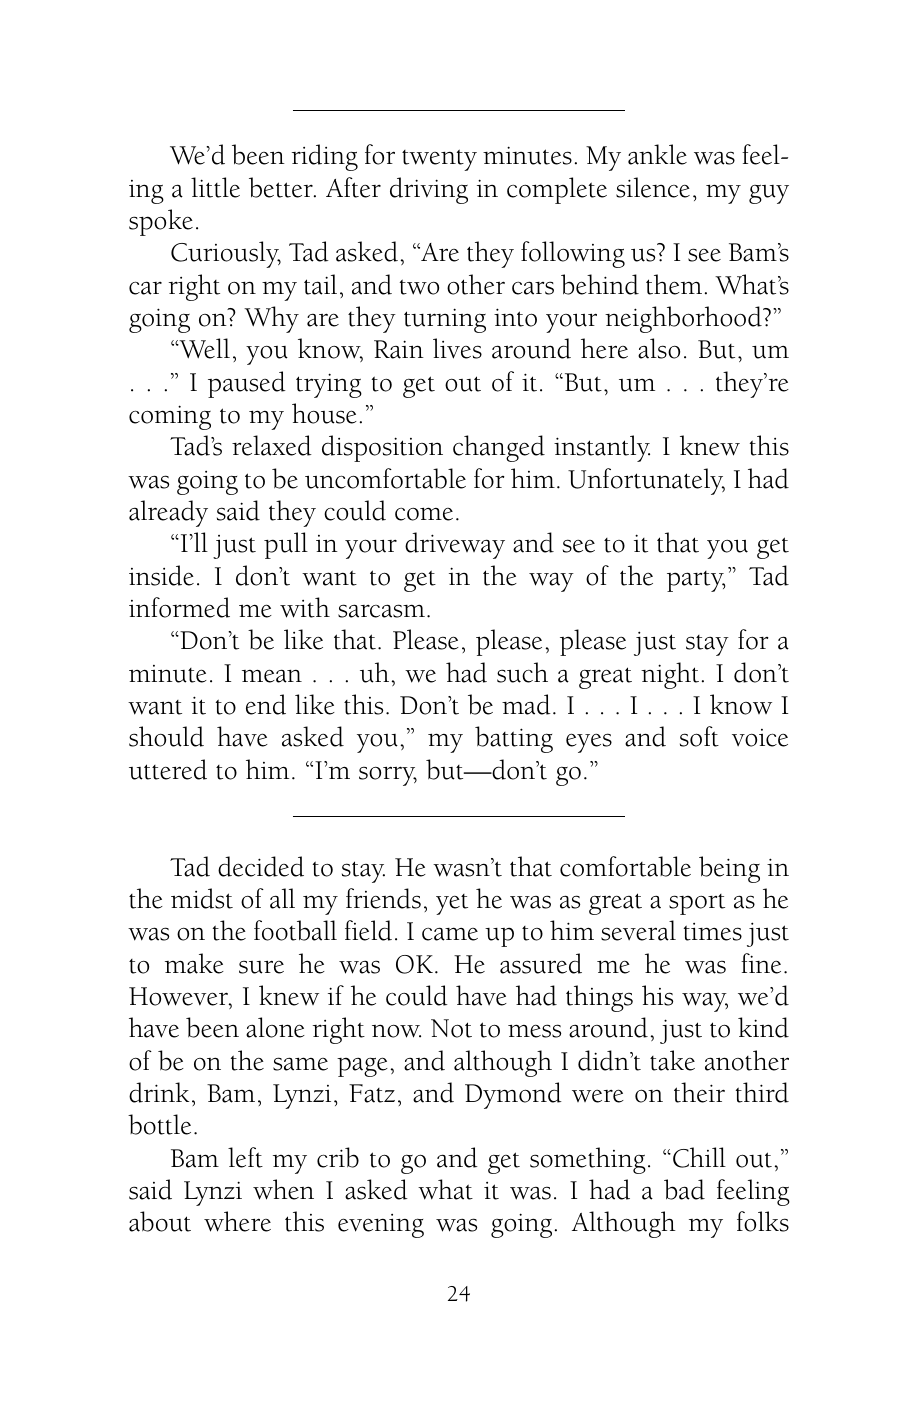 This document has width=918, height=1418. Describe the element at coordinates (684, 1189) in the document. I see `bad` at that location.
